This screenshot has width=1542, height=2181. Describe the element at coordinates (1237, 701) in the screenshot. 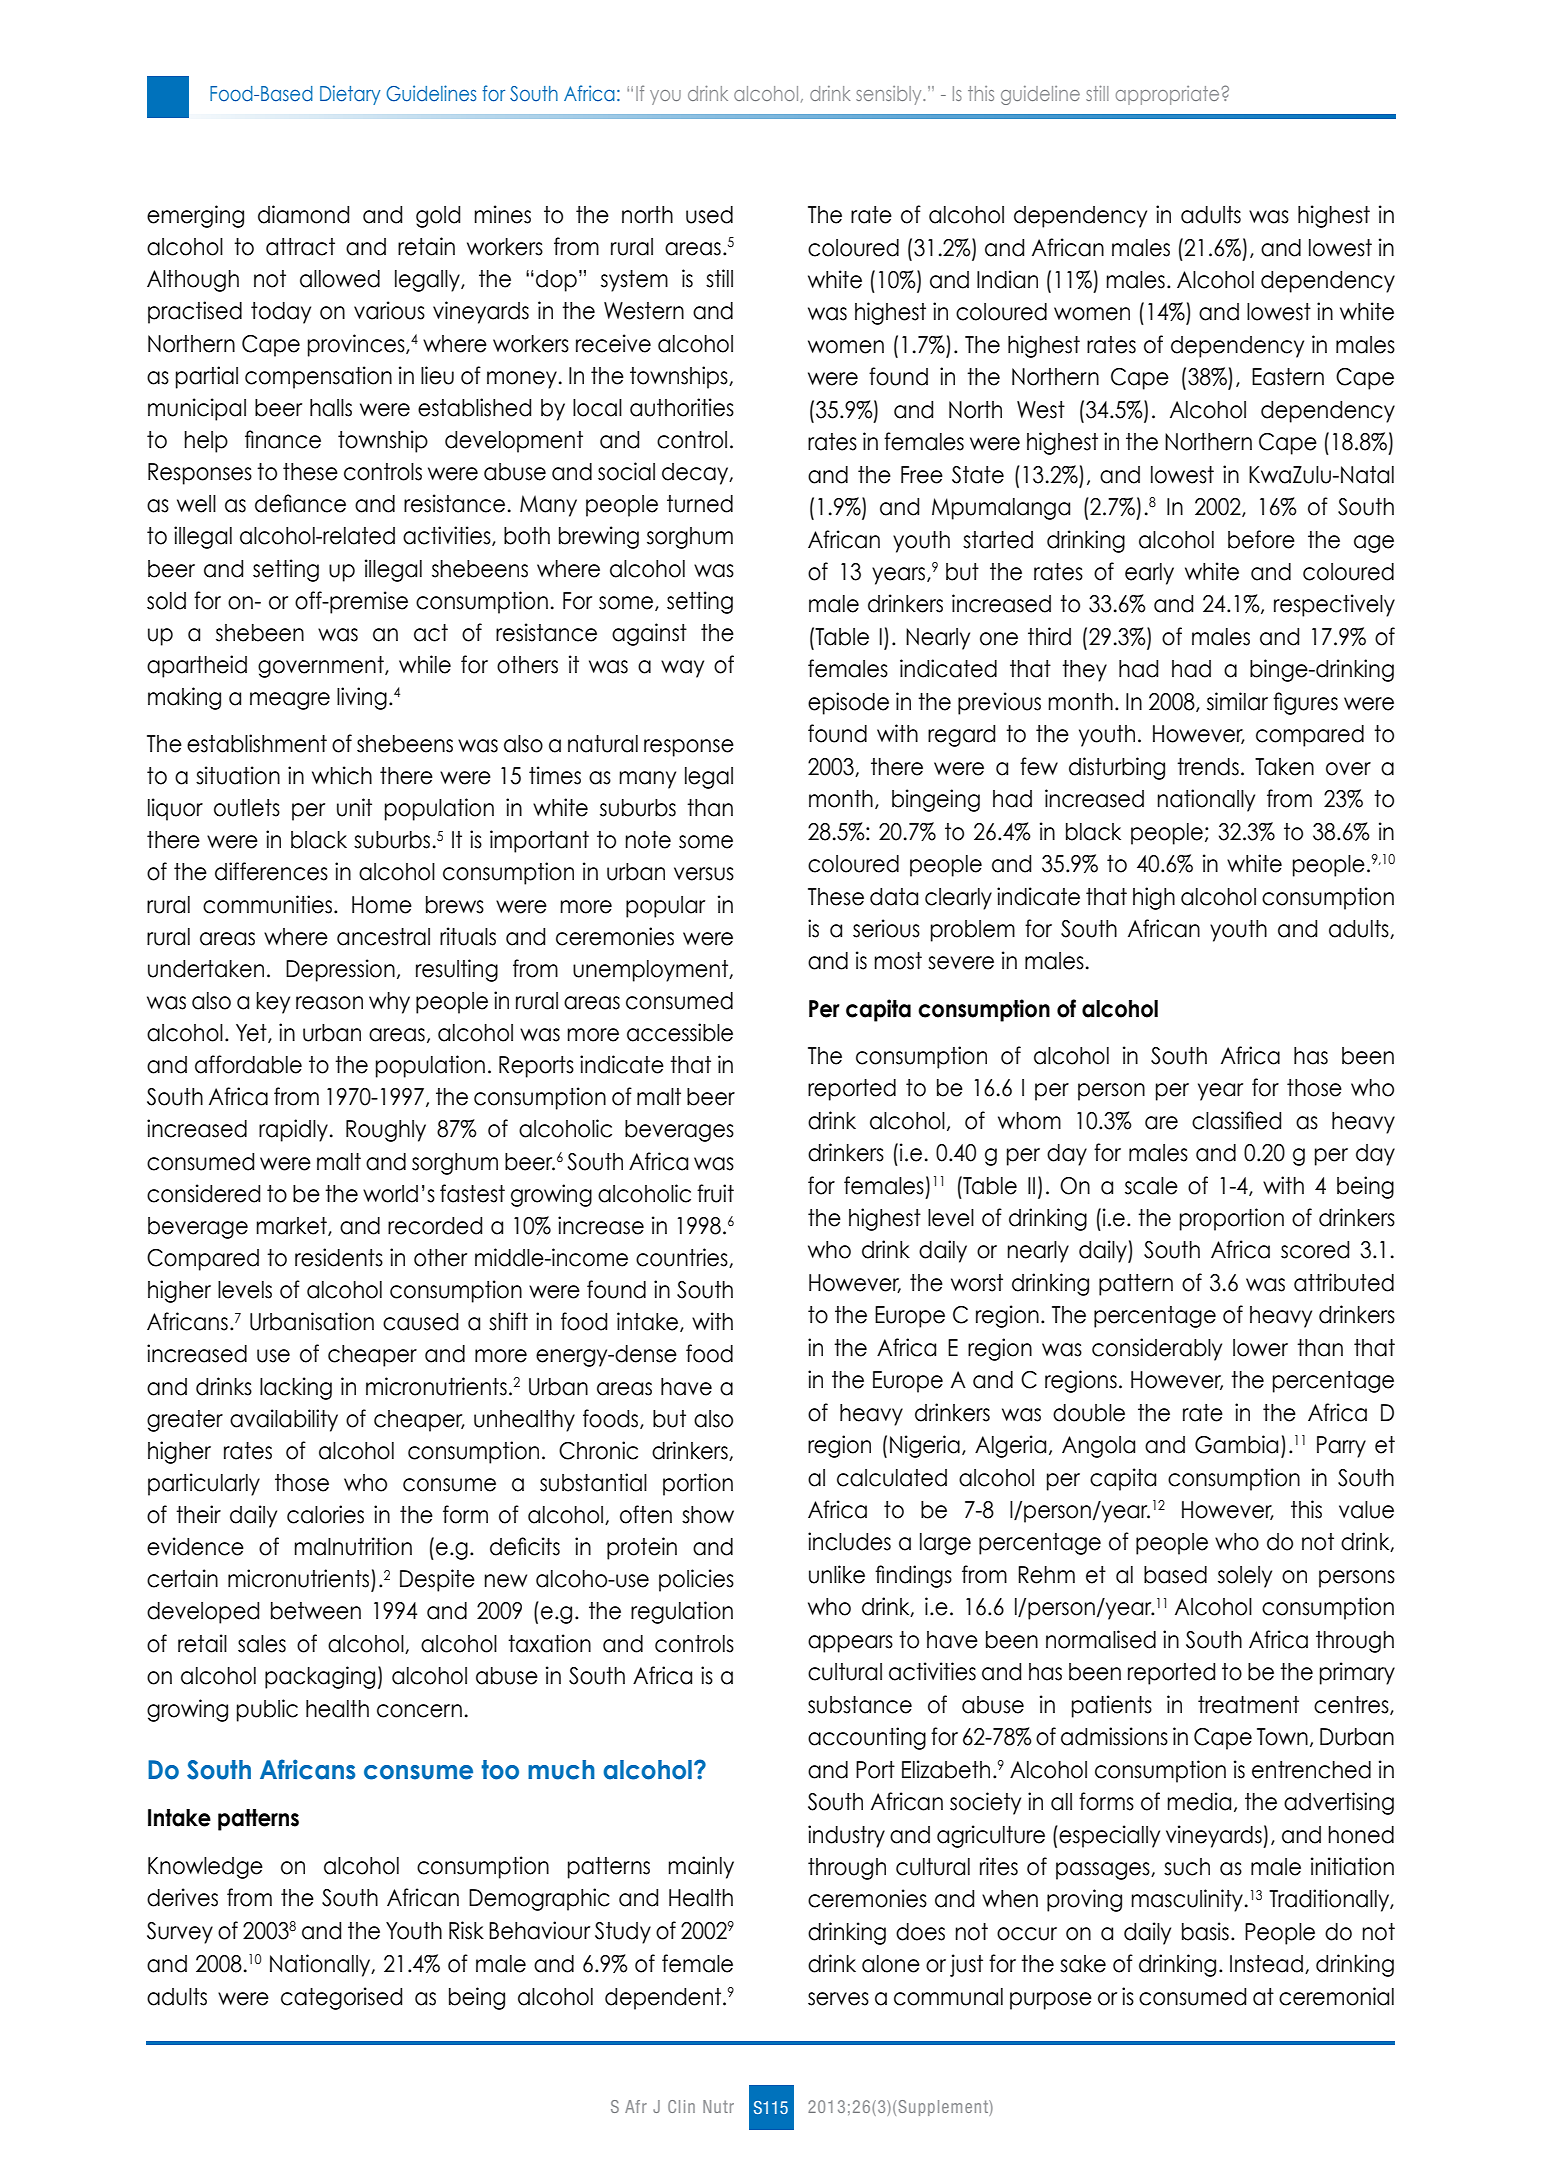

I see `similar` at that location.
